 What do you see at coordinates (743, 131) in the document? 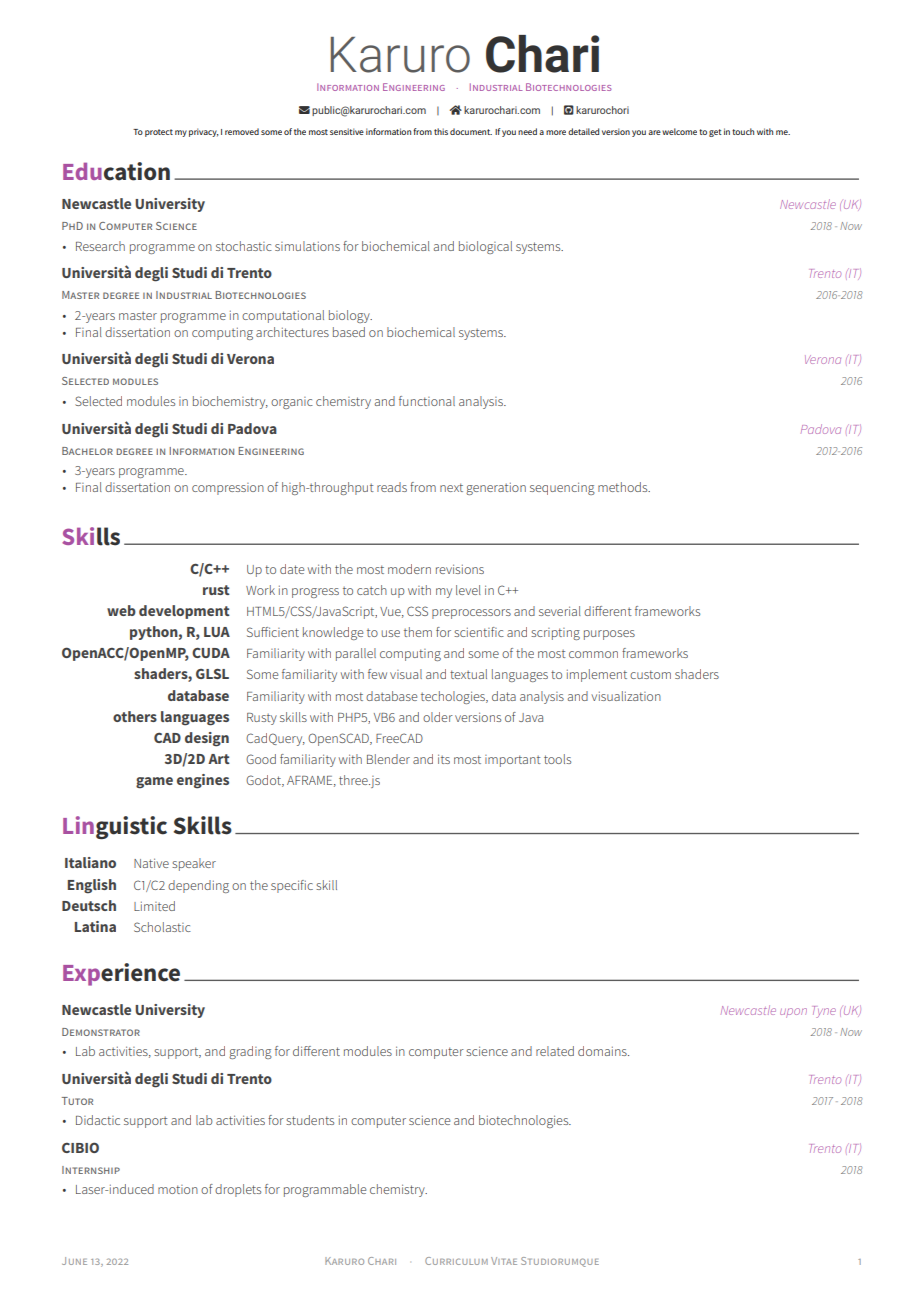
I see `touch` at bounding box center [743, 131].
